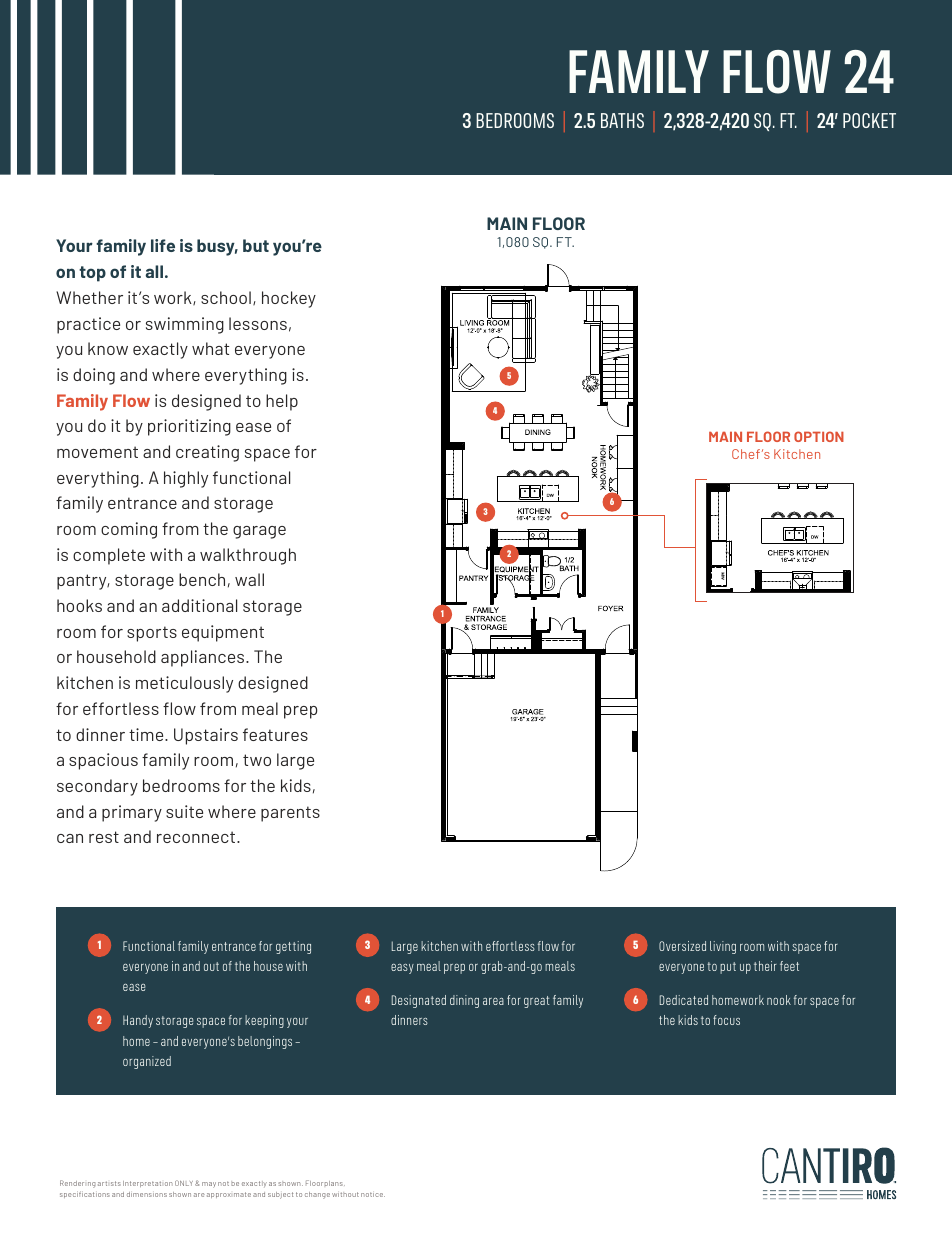 This document has height=1233, width=952. I want to click on focus, so click(726, 1020).
